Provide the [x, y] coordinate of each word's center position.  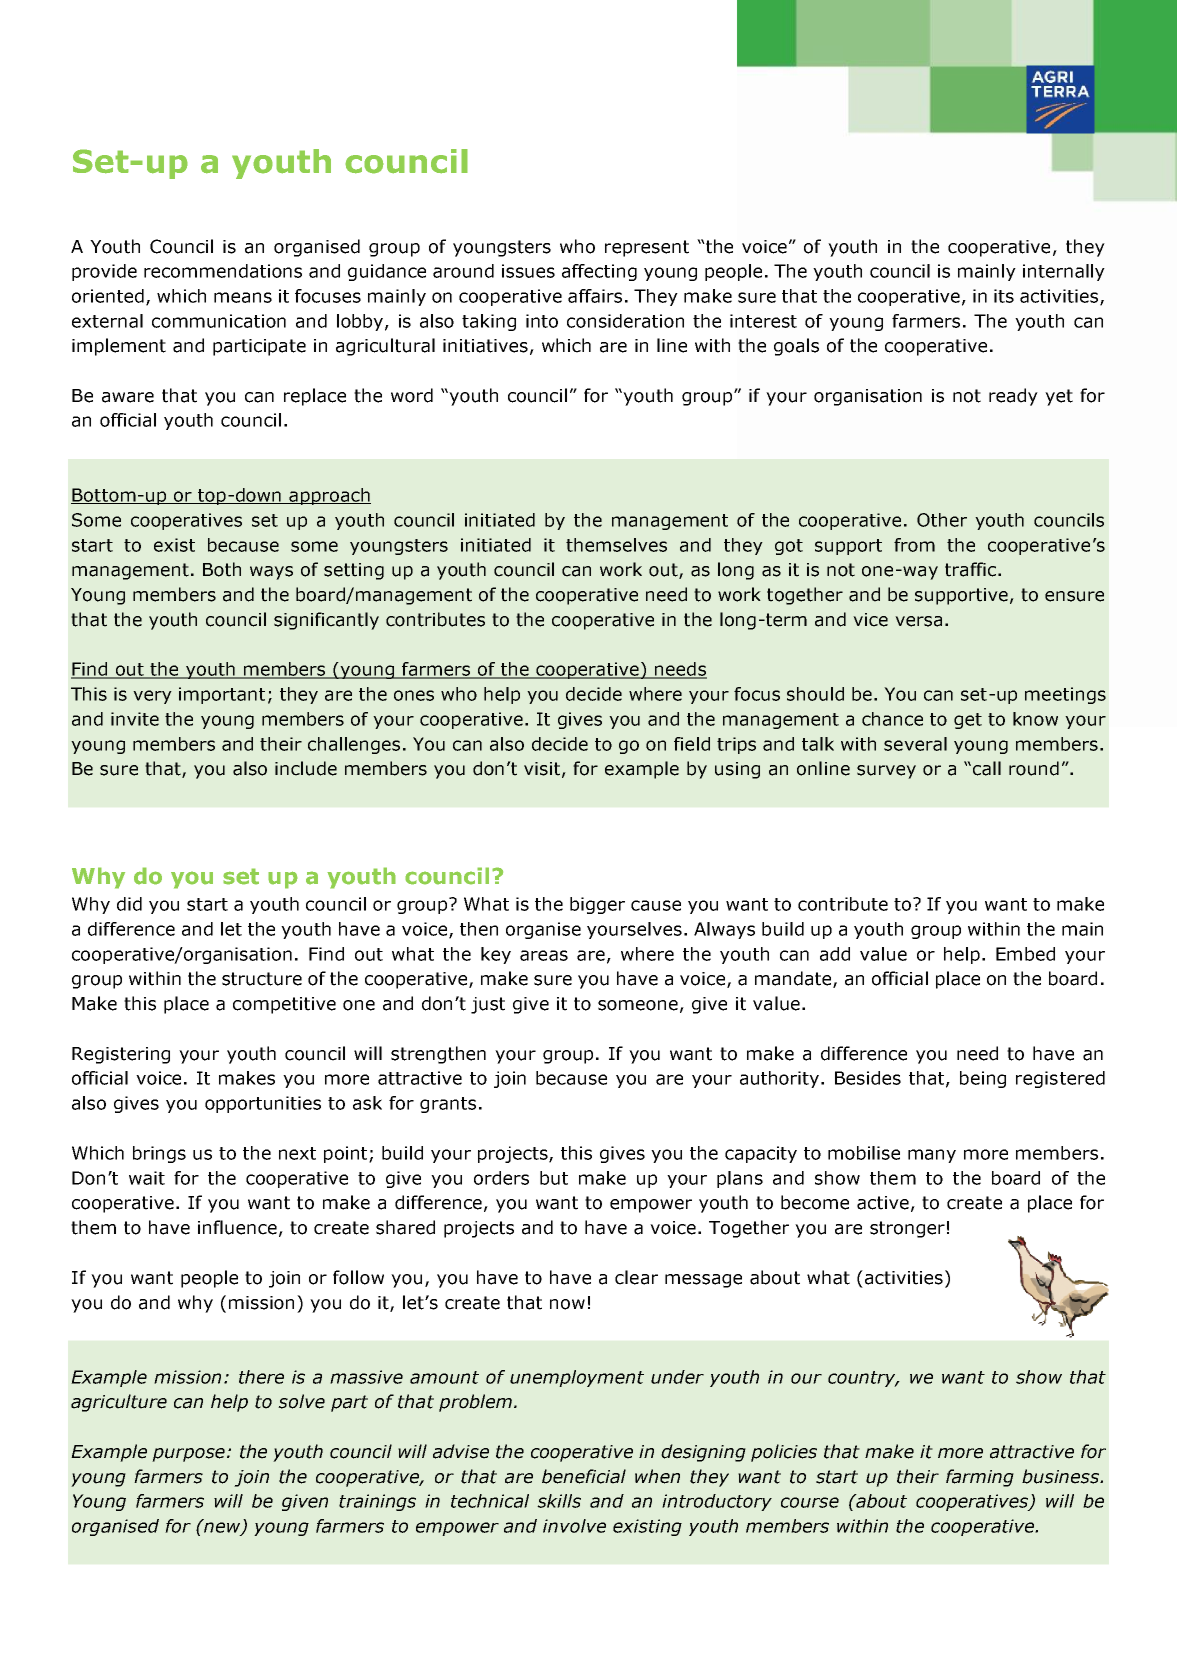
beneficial [584, 1476]
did [129, 904]
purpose [188, 1455]
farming [980, 1478]
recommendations [223, 271]
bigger [597, 905]
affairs [595, 296]
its [1004, 296]
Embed [1025, 954]
